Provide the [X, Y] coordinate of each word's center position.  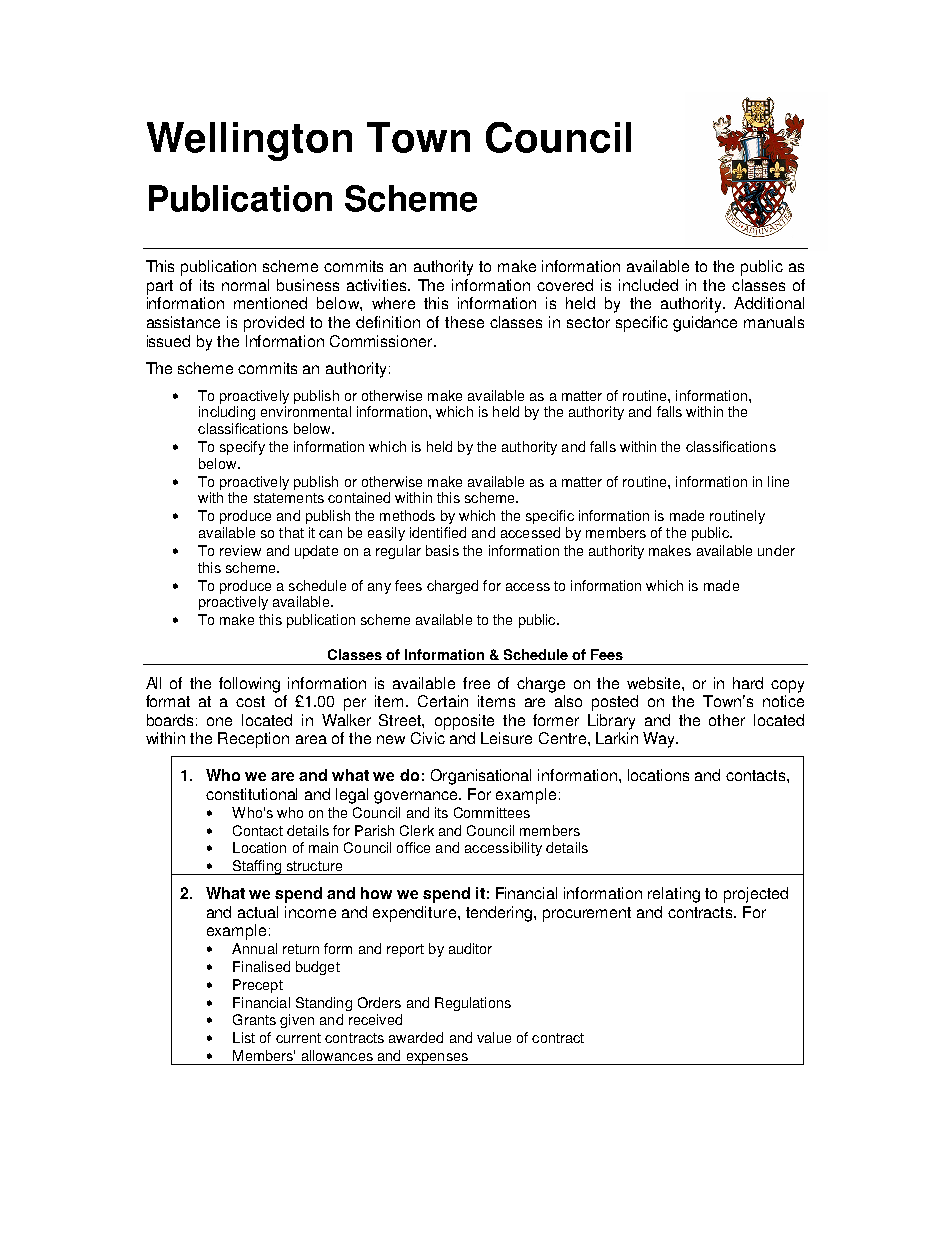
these [464, 322]
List [244, 1037]
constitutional [251, 794]
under [776, 550]
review [240, 550]
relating [674, 895]
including [227, 413]
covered [565, 285]
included [648, 285]
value [494, 1037]
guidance [705, 324]
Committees [492, 812]
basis [442, 550]
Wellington [249, 141]
